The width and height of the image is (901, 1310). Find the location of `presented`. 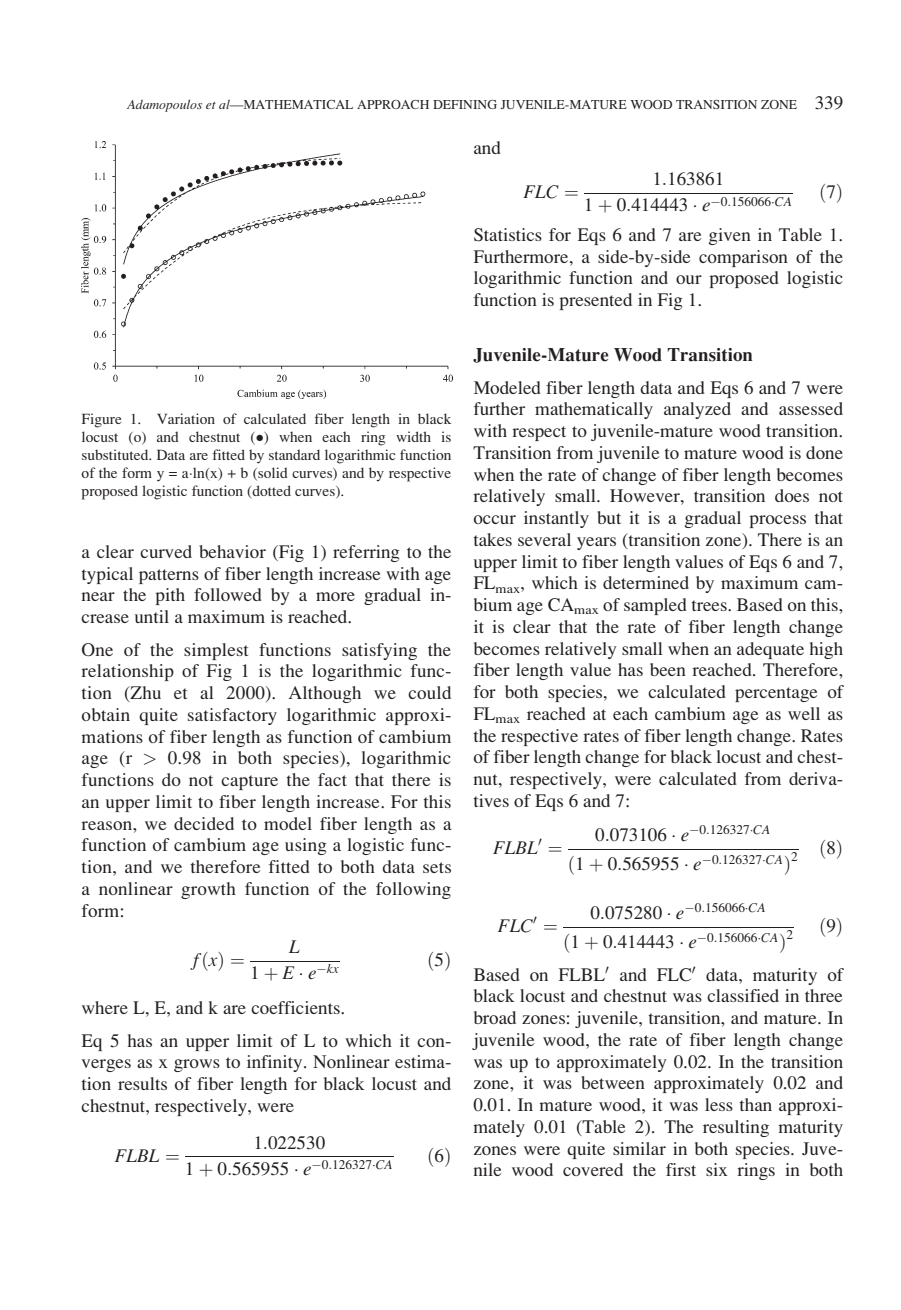

presented is located at coordinates (595, 301).
